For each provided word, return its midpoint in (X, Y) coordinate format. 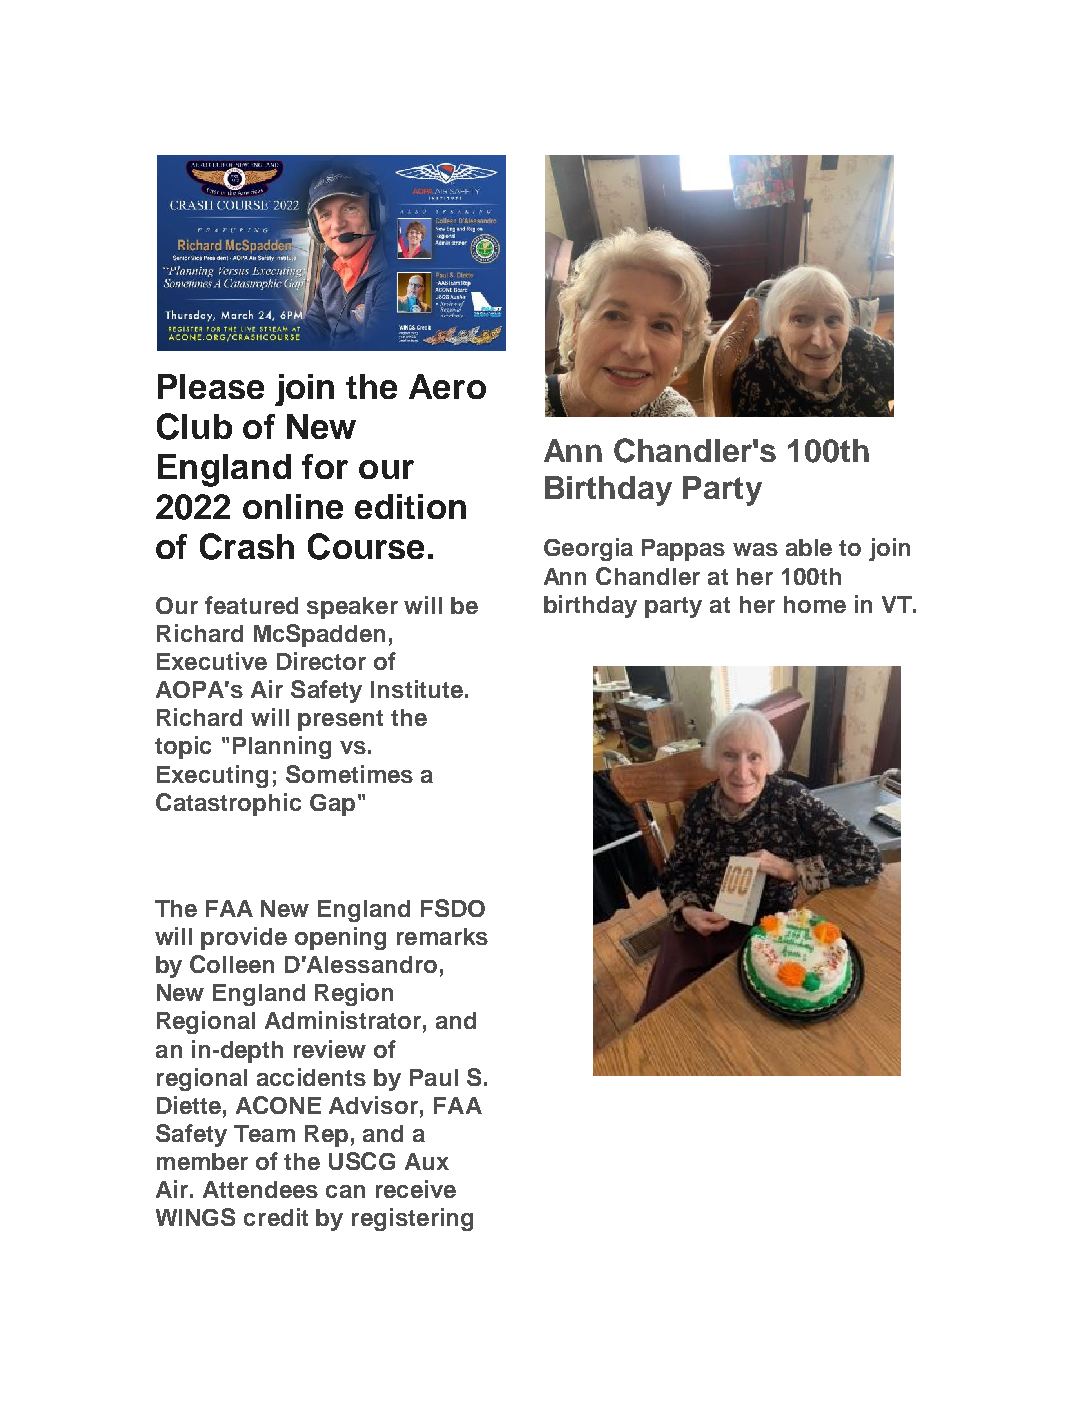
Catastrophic (228, 804)
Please (211, 386)
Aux (427, 1161)
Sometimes (349, 774)
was (755, 549)
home (815, 604)
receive (416, 1189)
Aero (447, 386)
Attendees (260, 1189)
